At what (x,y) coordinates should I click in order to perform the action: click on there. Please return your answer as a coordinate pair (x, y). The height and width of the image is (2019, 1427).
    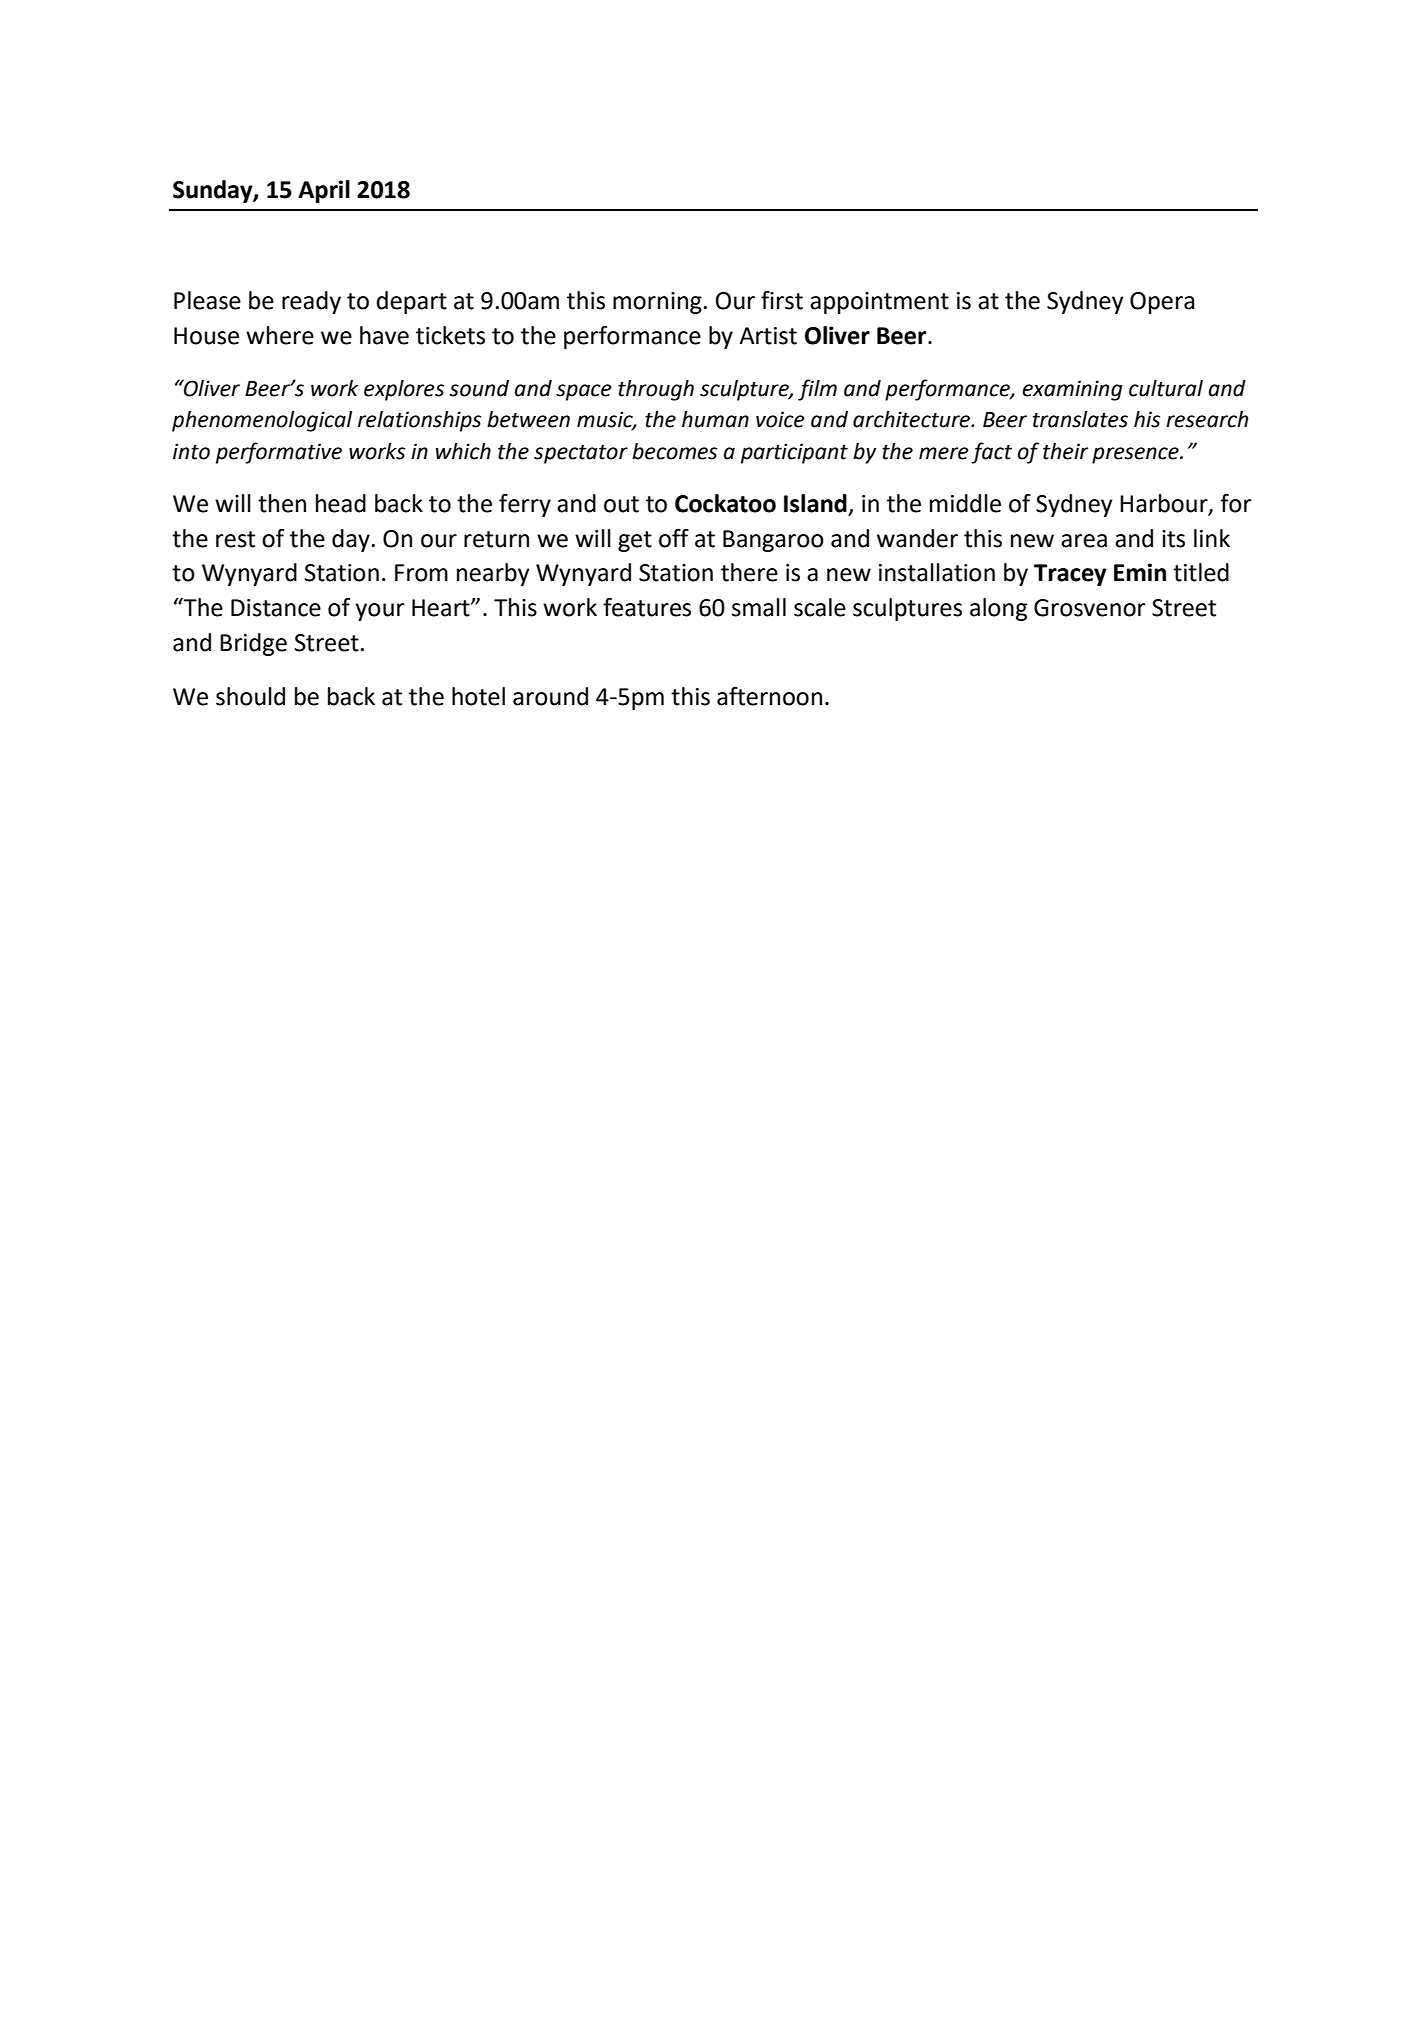
    Looking at the image, I should click on (749, 572).
